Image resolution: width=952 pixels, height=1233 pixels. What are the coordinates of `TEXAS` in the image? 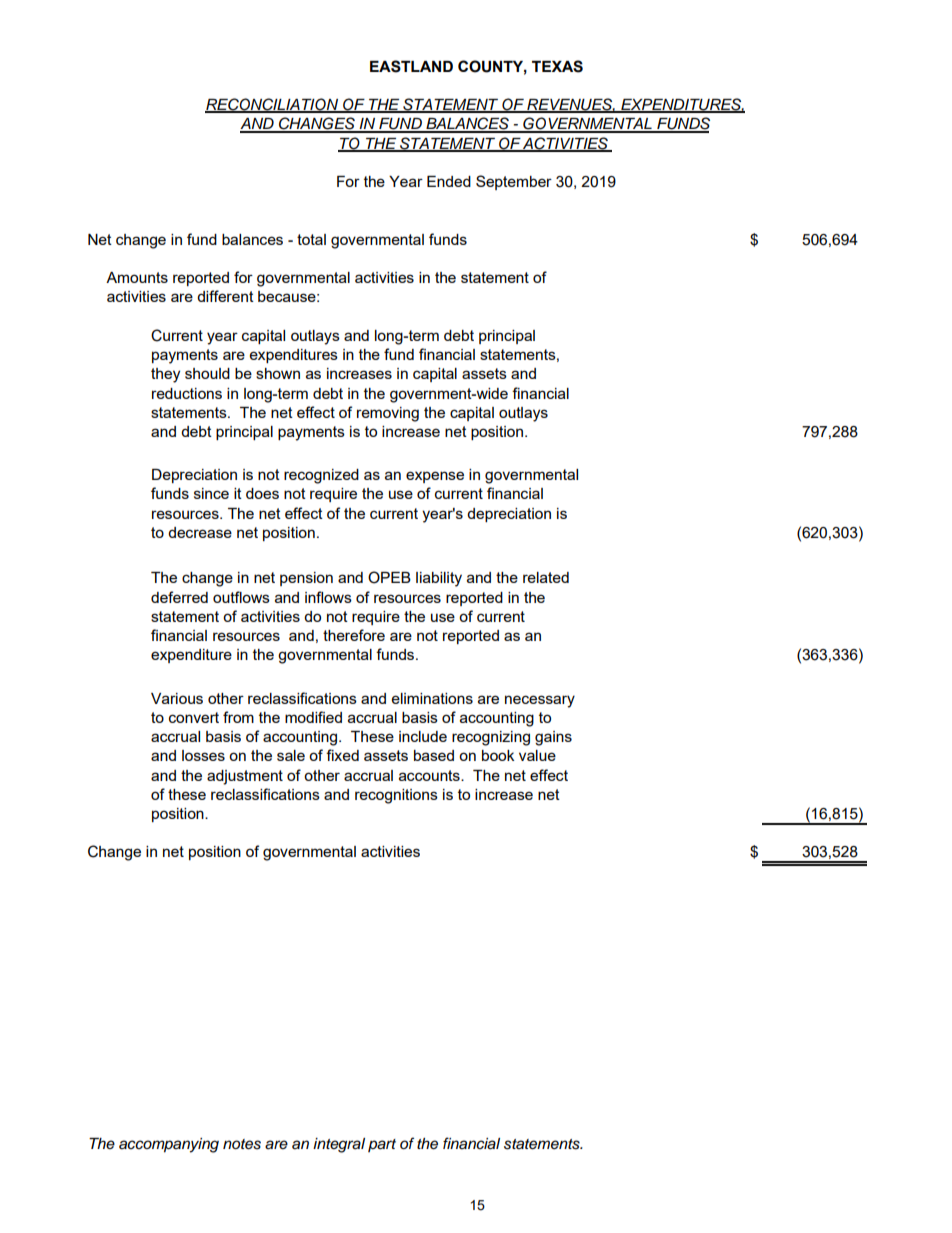 It's located at (557, 66).
